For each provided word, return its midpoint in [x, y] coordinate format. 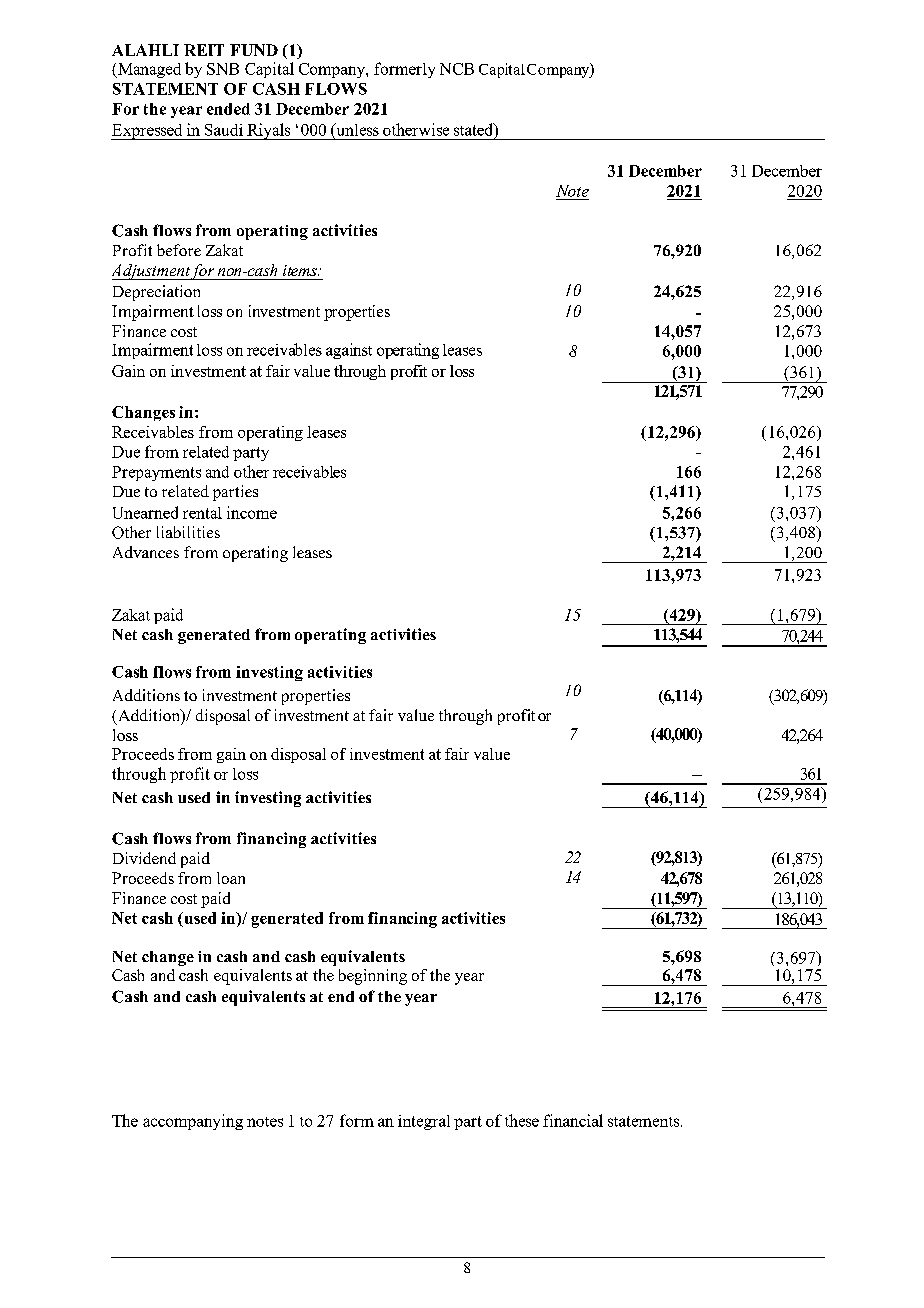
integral [424, 1122]
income [252, 512]
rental [202, 513]
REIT [204, 50]
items [301, 270]
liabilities [188, 532]
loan [231, 878]
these [522, 1120]
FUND [254, 50]
